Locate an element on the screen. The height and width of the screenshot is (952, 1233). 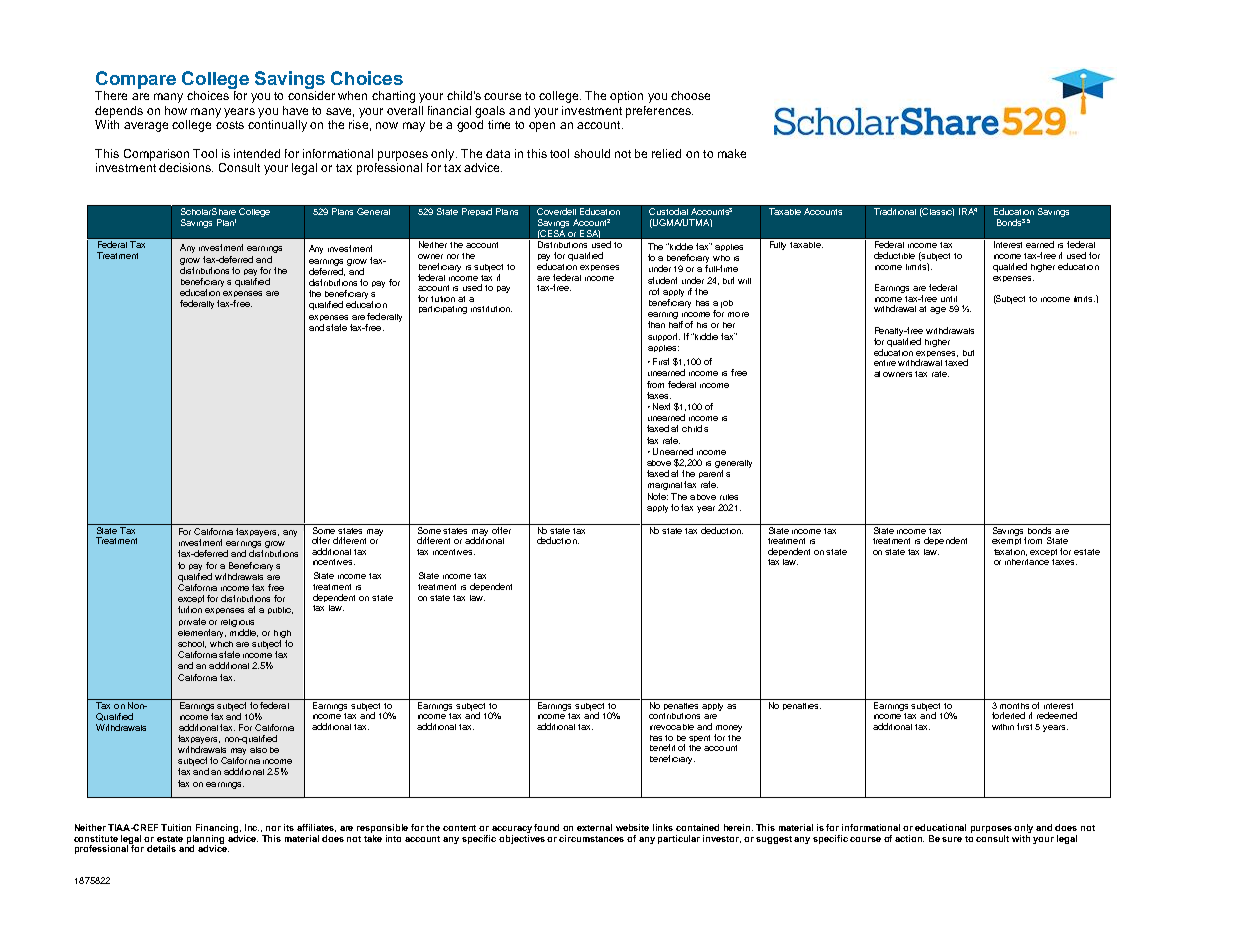
inheritance is located at coordinates (1027, 562).
